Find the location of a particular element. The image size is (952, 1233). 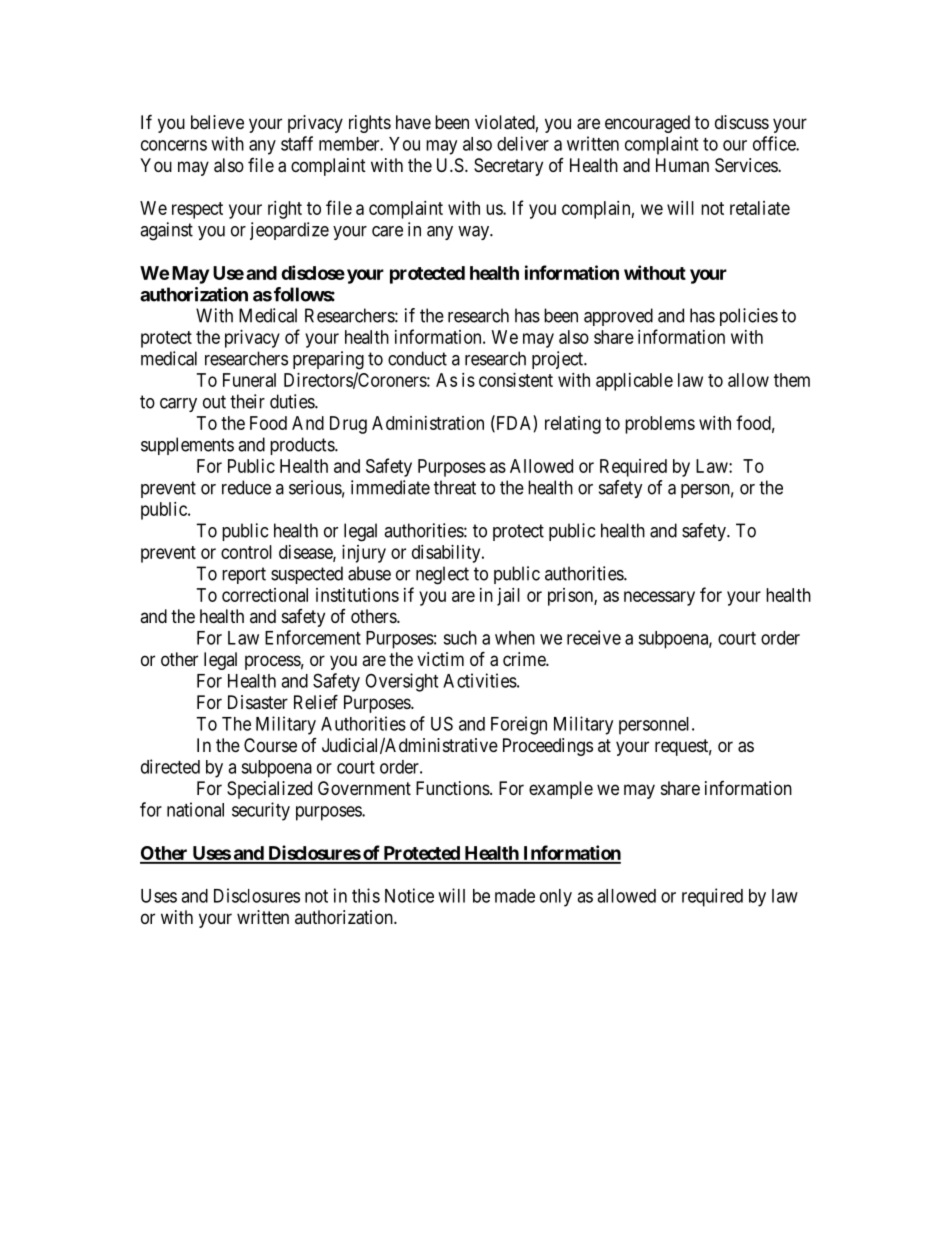

problems is located at coordinates (660, 425).
